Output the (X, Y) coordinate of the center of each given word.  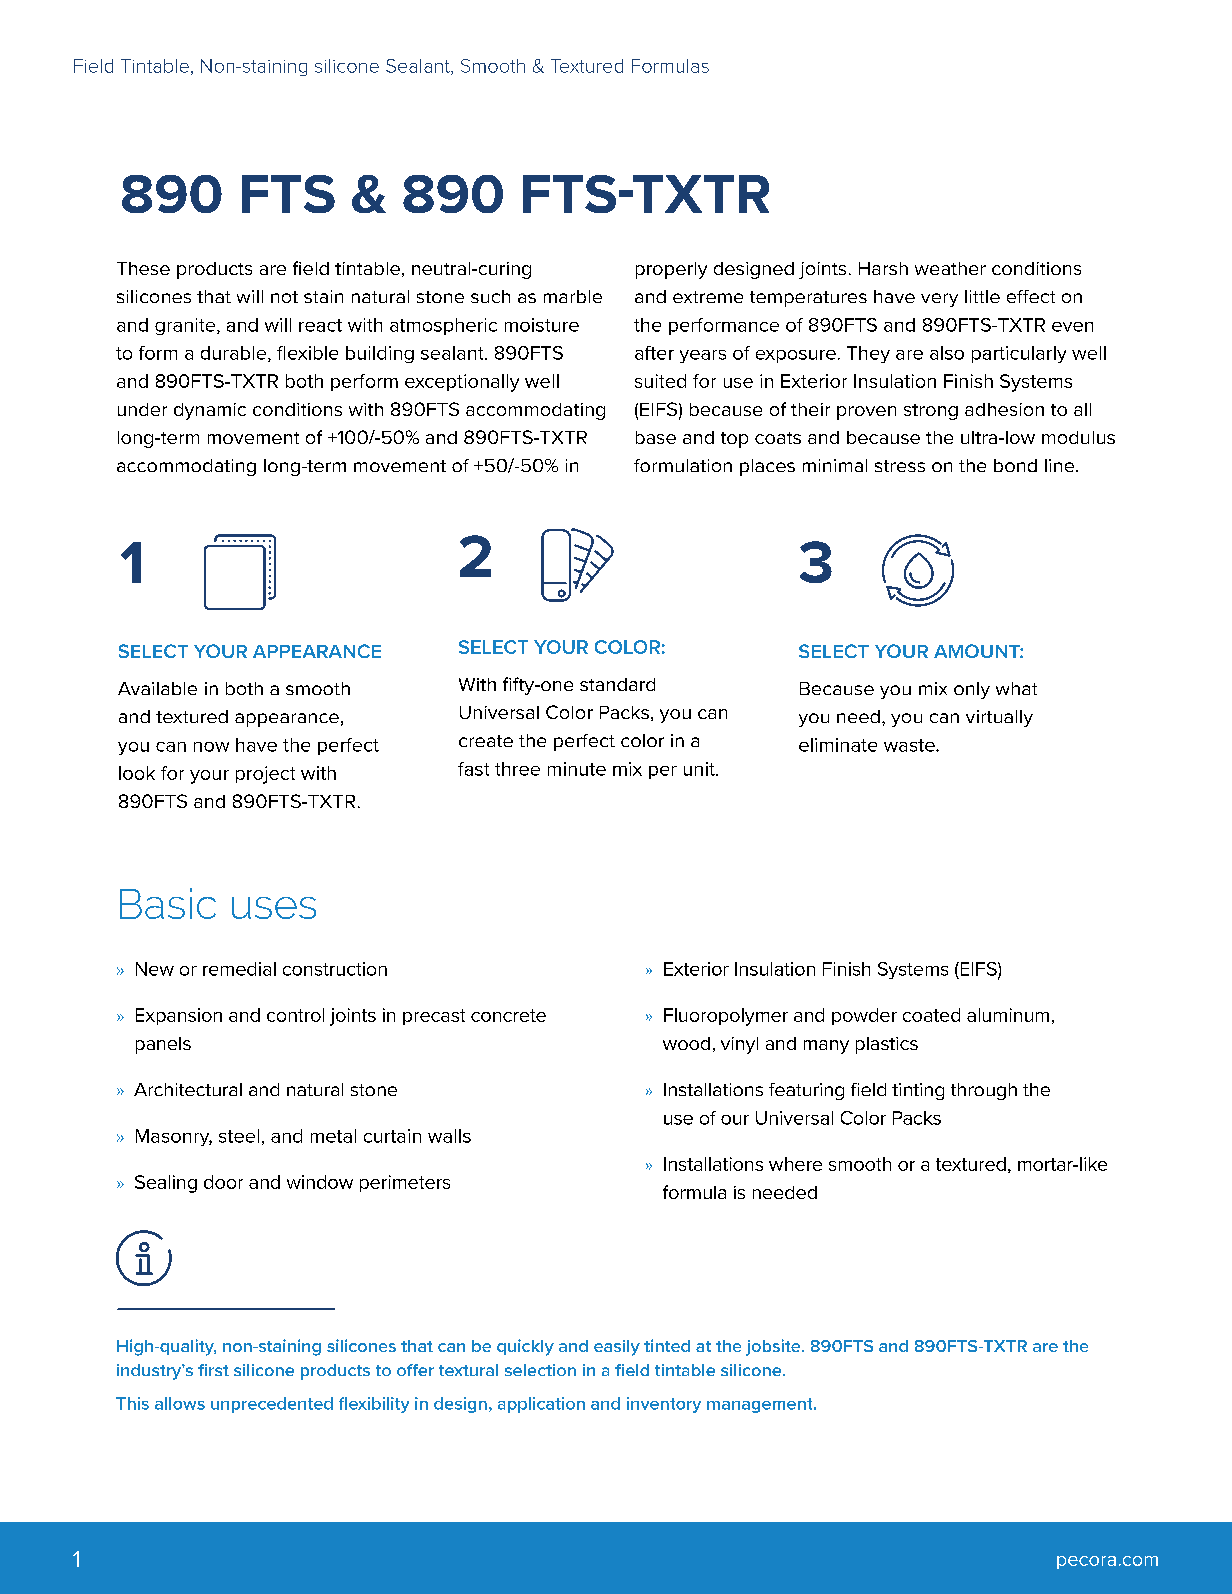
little (982, 296)
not (284, 297)
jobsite (774, 1347)
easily (617, 1348)
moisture (542, 325)
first (213, 1370)
